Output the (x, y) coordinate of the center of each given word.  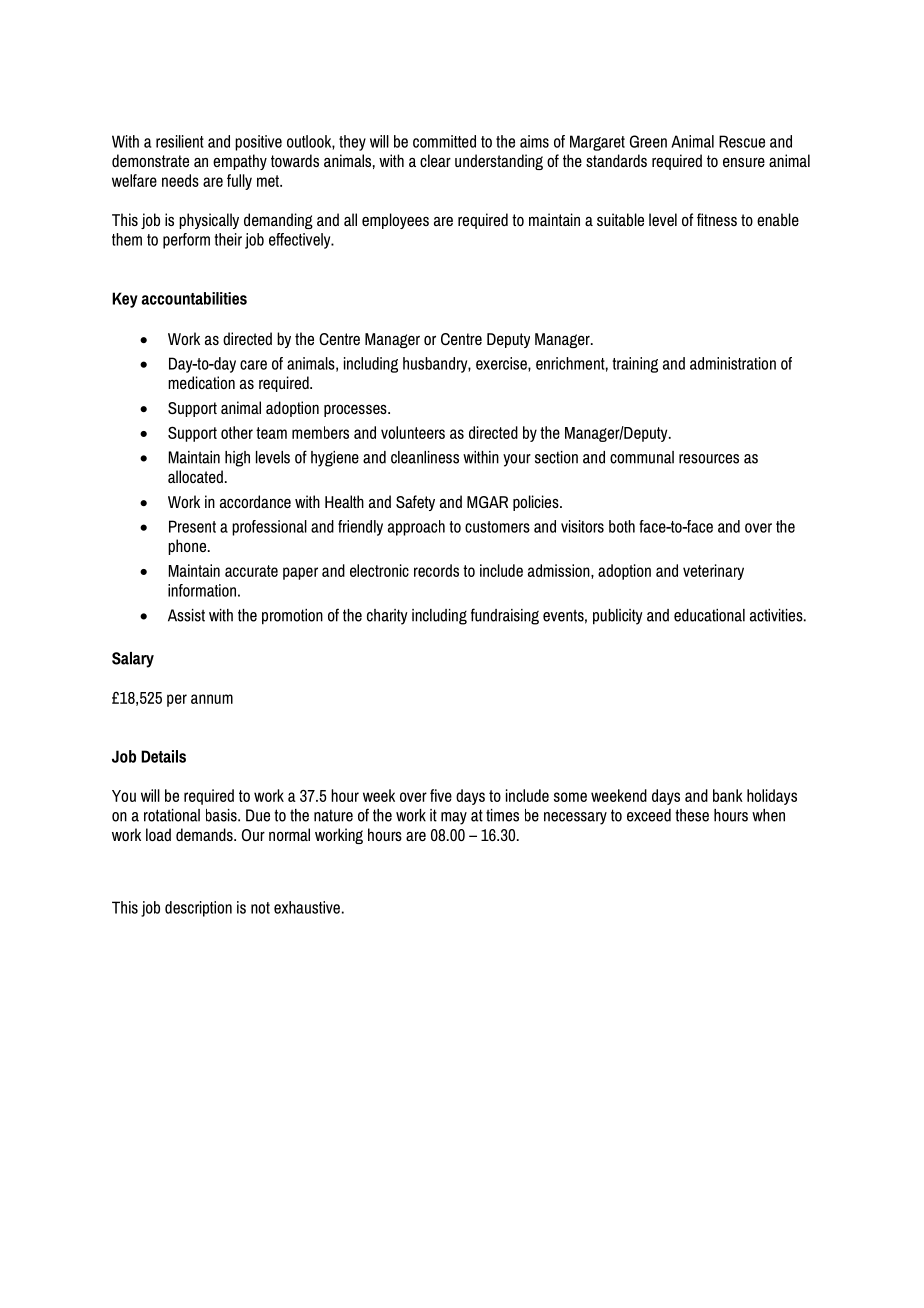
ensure (744, 162)
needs (180, 180)
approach (416, 528)
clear (435, 160)
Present (192, 526)
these (692, 815)
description (198, 909)
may (454, 818)
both (622, 526)
